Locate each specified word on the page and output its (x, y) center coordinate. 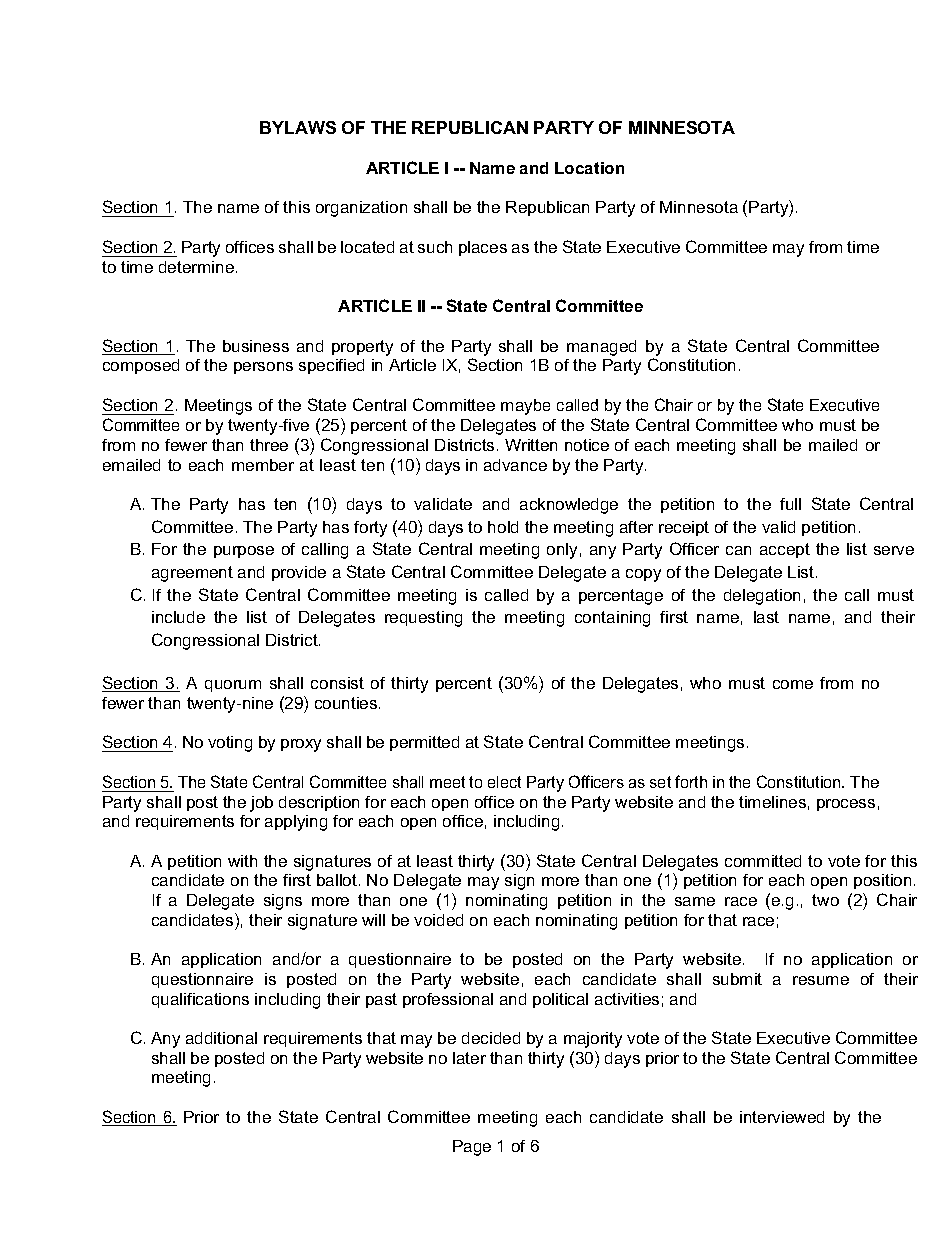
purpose (244, 552)
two (825, 900)
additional (221, 1038)
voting (230, 744)
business (256, 346)
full (790, 504)
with (242, 861)
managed (601, 348)
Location (589, 168)
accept (785, 550)
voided (438, 920)
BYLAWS (298, 127)
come (793, 684)
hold (503, 527)
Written (531, 445)
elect (504, 782)
